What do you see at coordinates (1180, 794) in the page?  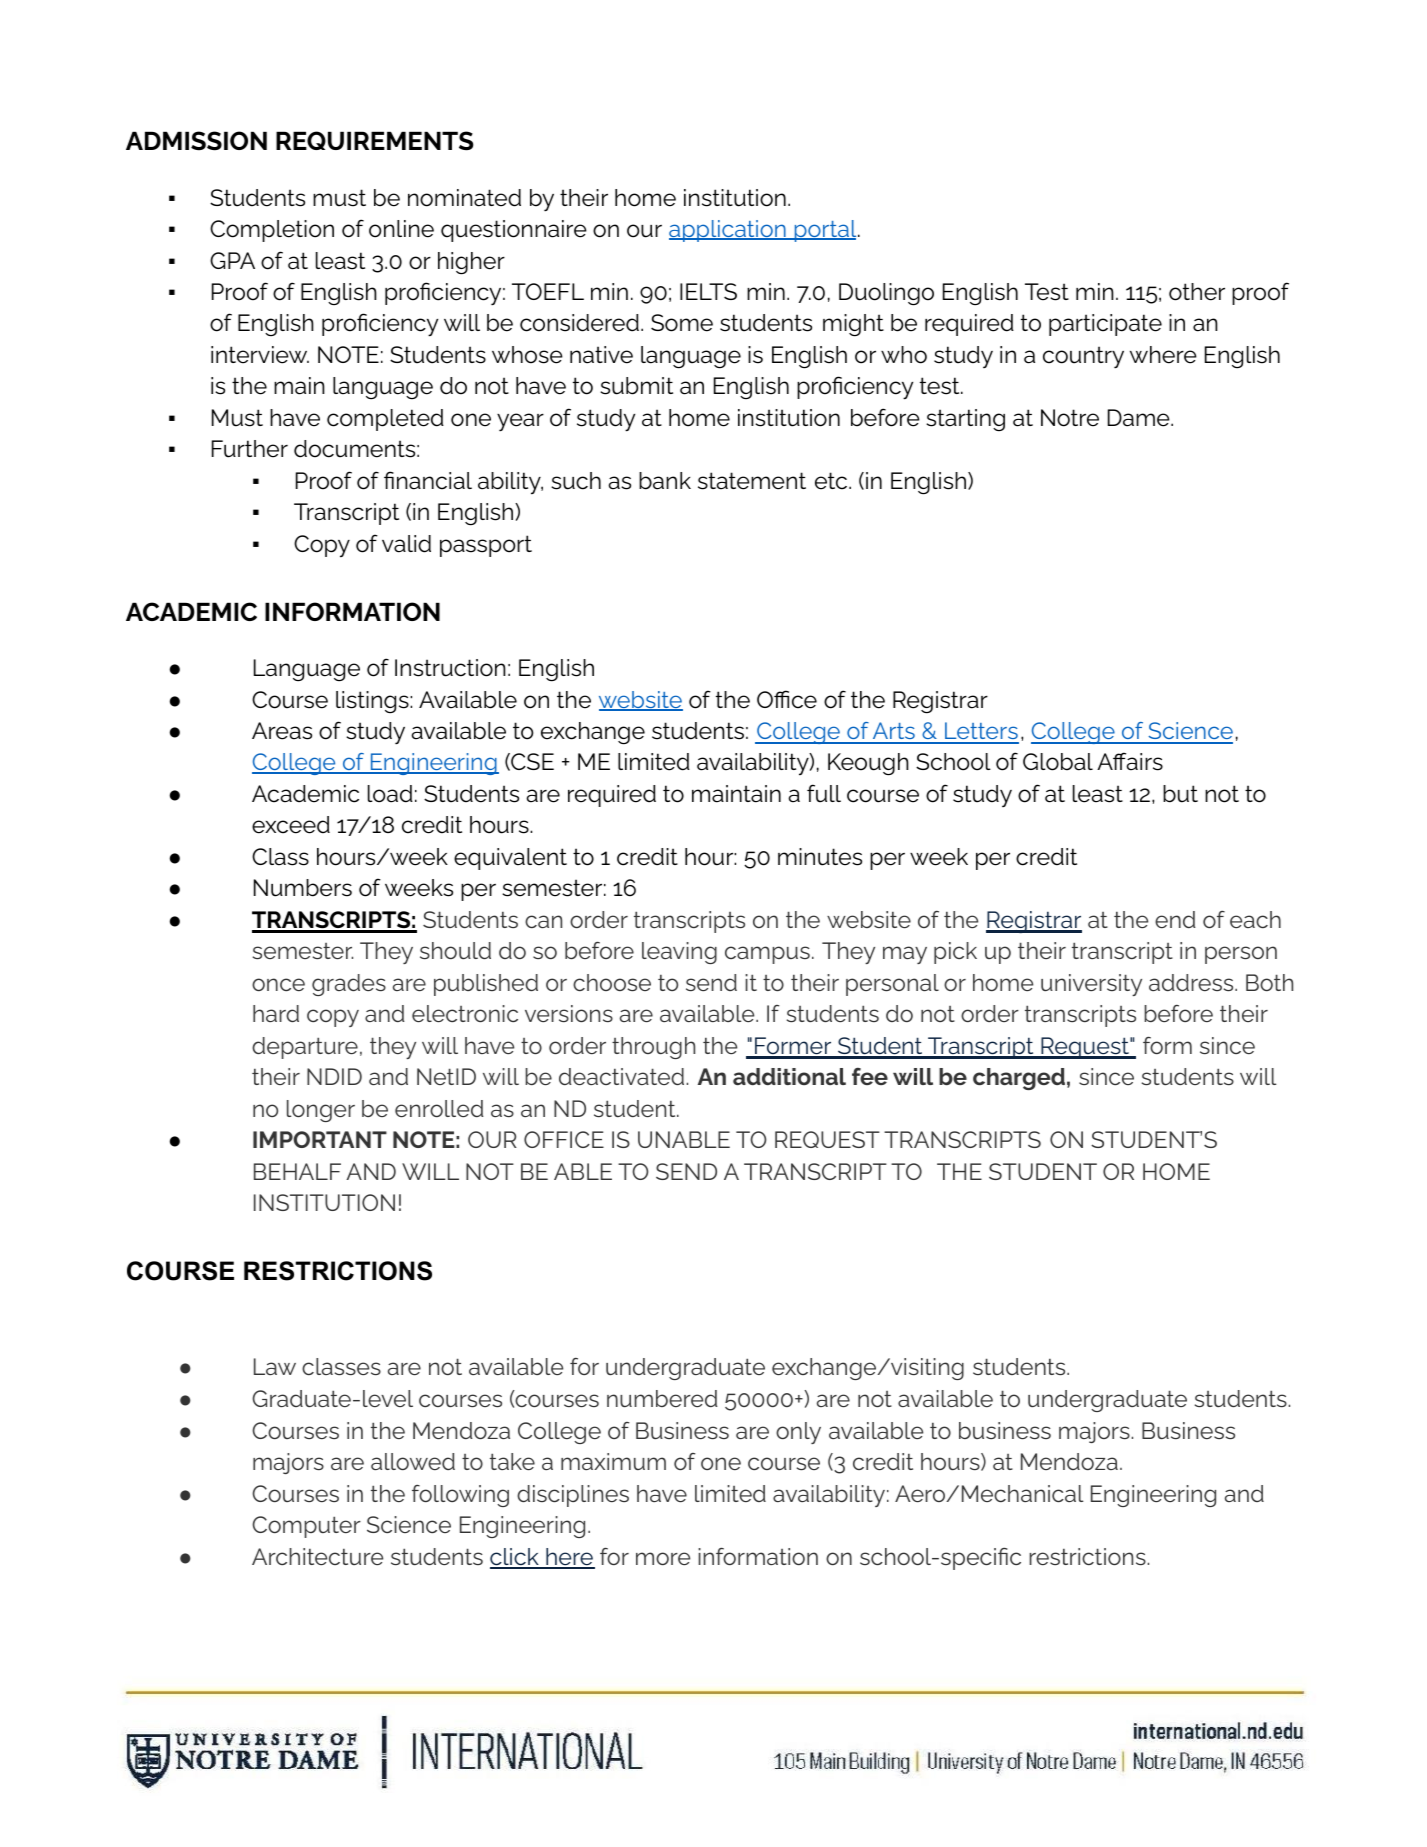 I see `but` at bounding box center [1180, 794].
